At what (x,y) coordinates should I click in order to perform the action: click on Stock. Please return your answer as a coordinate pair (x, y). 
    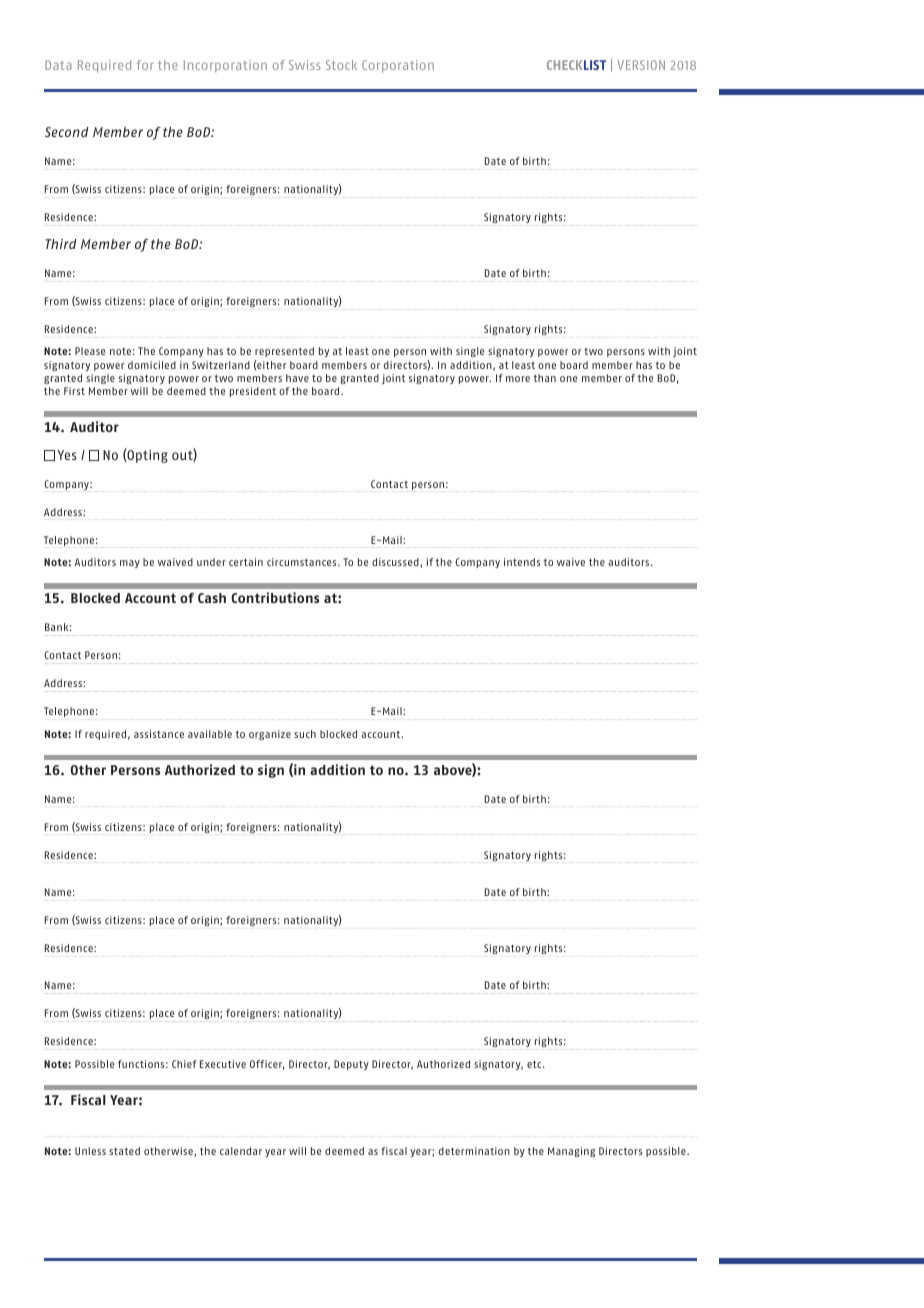
    Looking at the image, I should click on (341, 65).
